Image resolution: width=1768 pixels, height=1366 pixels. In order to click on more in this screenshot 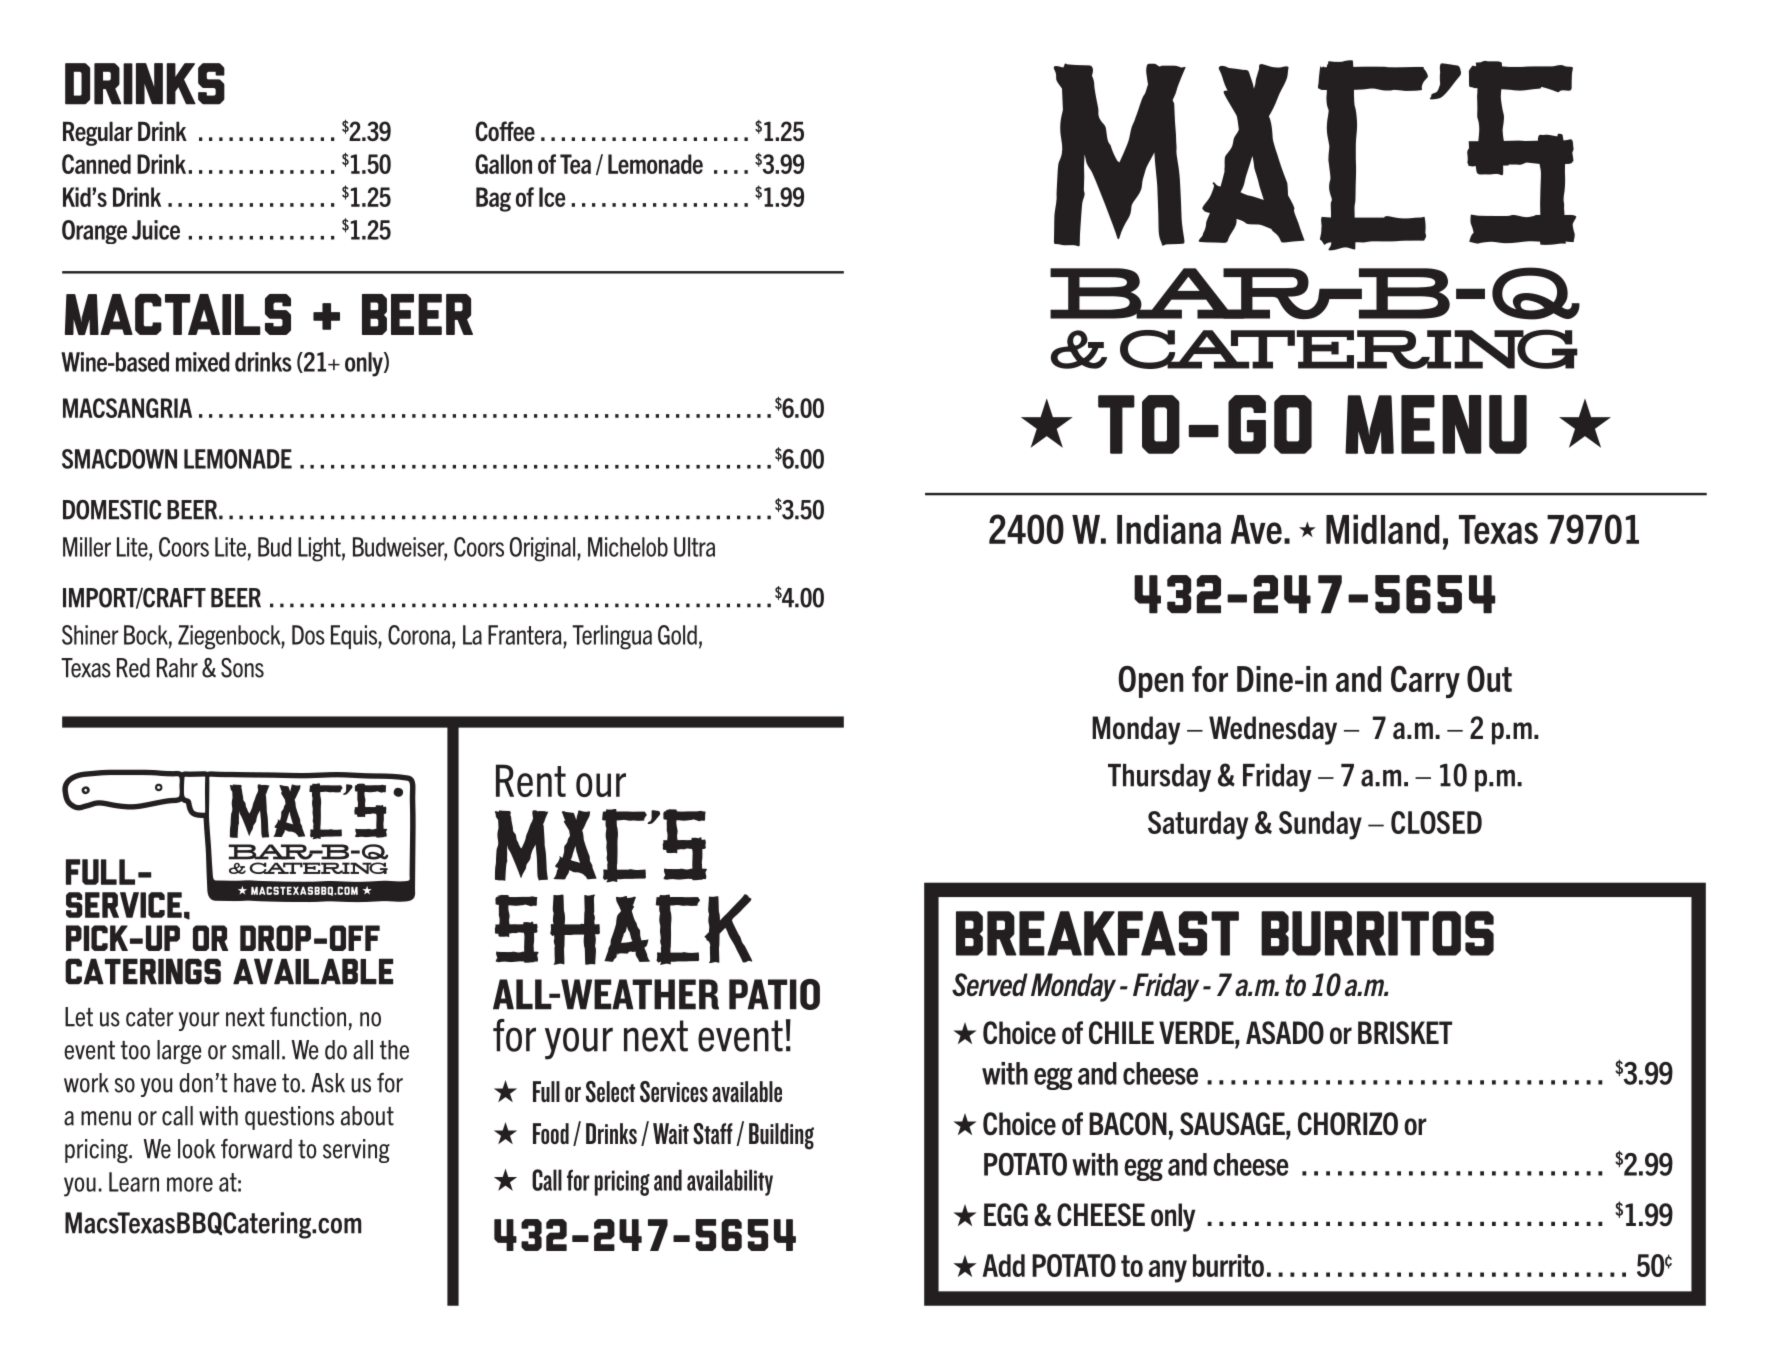, I will do `click(190, 1184)`.
